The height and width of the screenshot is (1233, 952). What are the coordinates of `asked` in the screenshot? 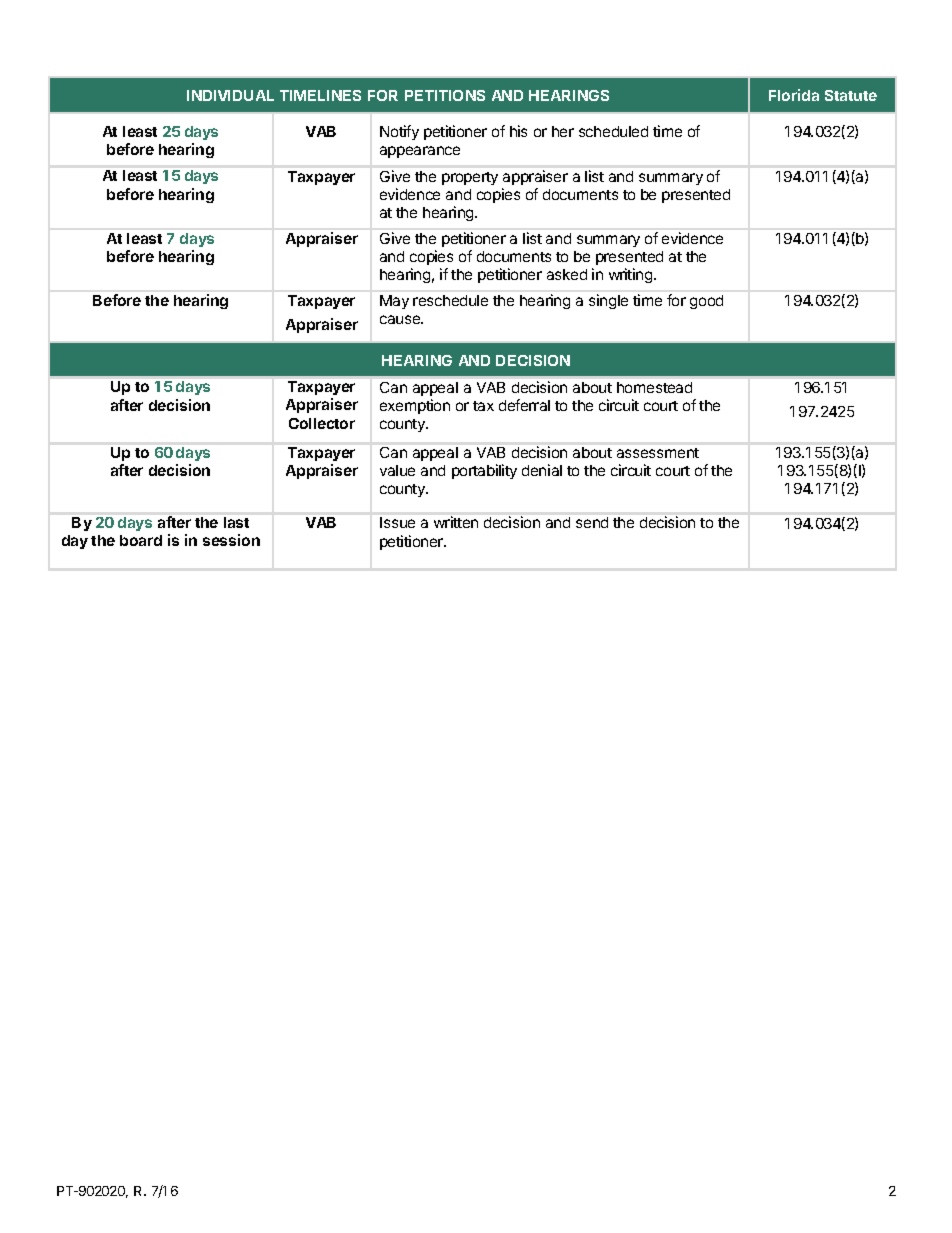 It's located at (567, 274).
